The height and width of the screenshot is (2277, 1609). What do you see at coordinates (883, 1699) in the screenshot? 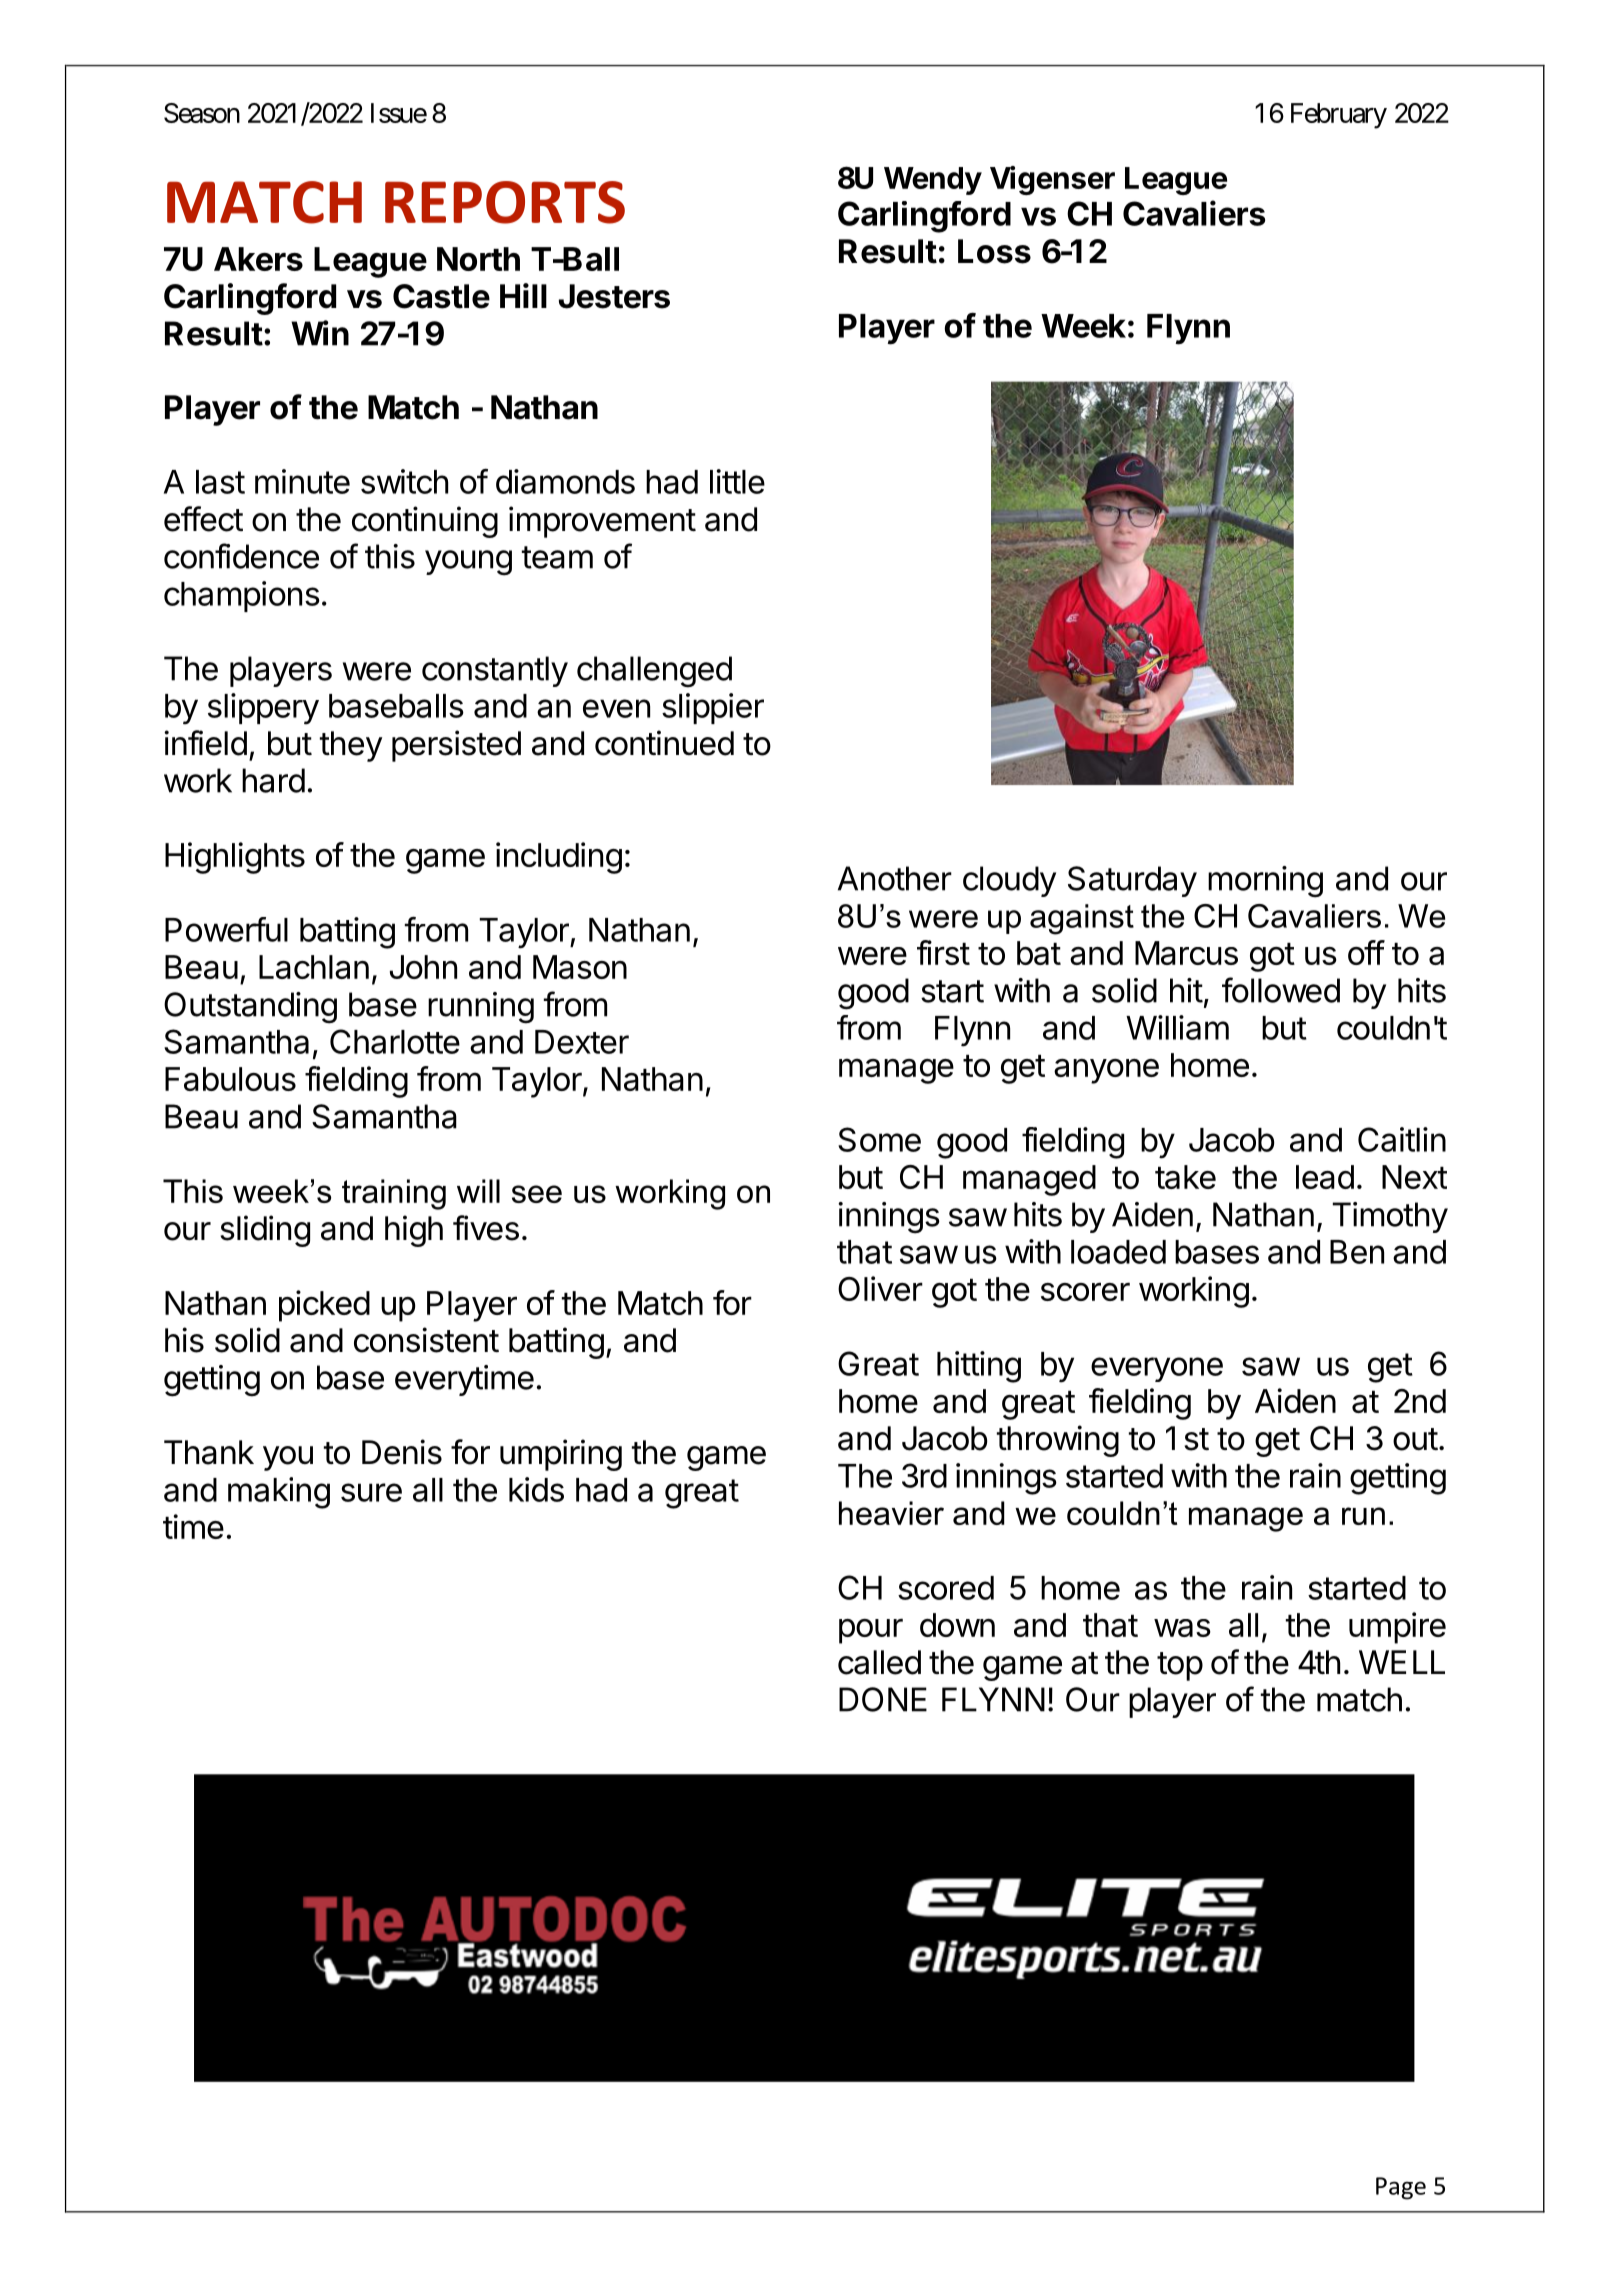
I see `DONE` at bounding box center [883, 1699].
